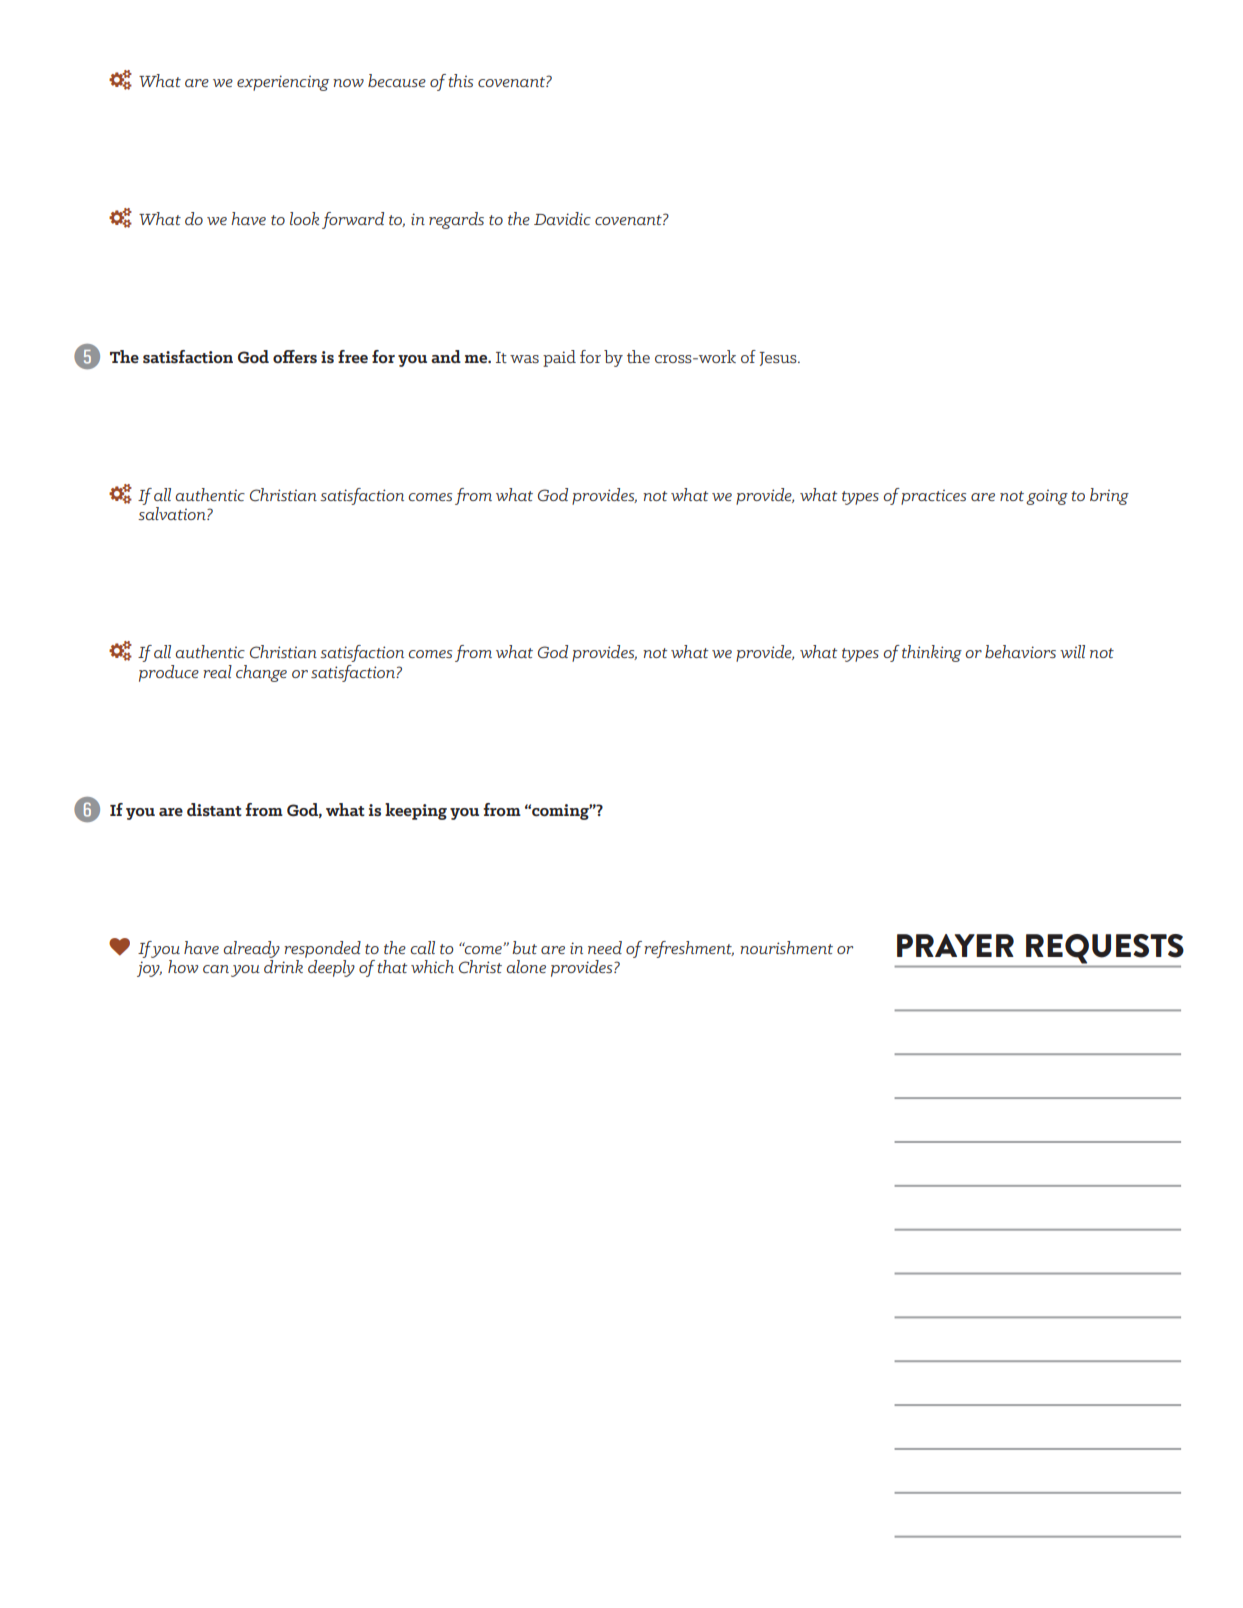  Describe the element at coordinates (932, 653) in the screenshot. I see `thinking` at that location.
